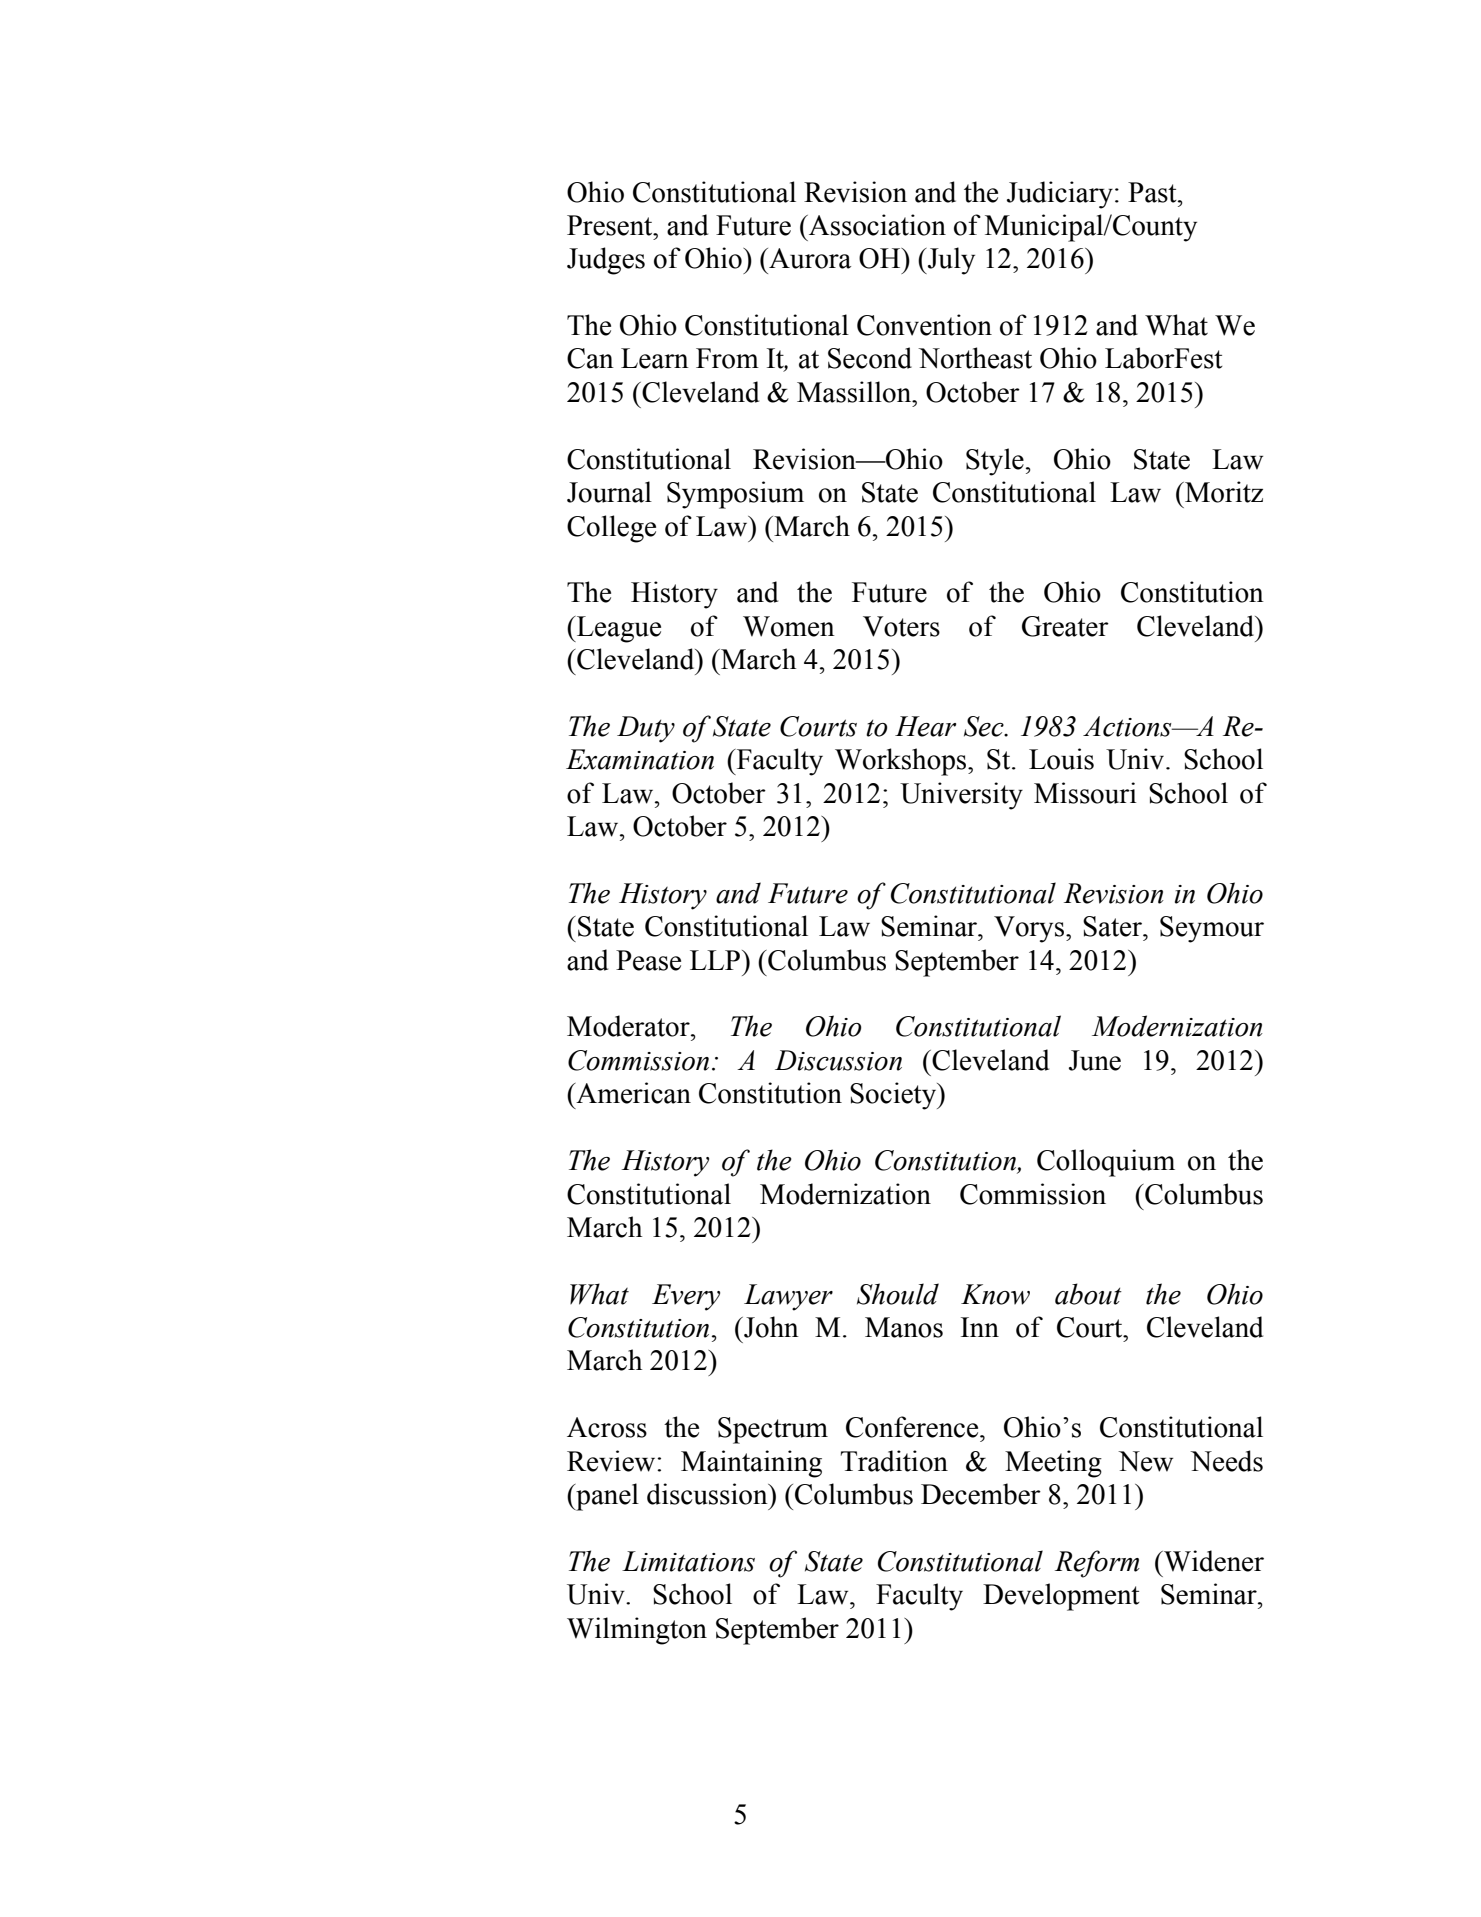 This image has height=1917, width=1481. I want to click on December, so click(981, 1494).
